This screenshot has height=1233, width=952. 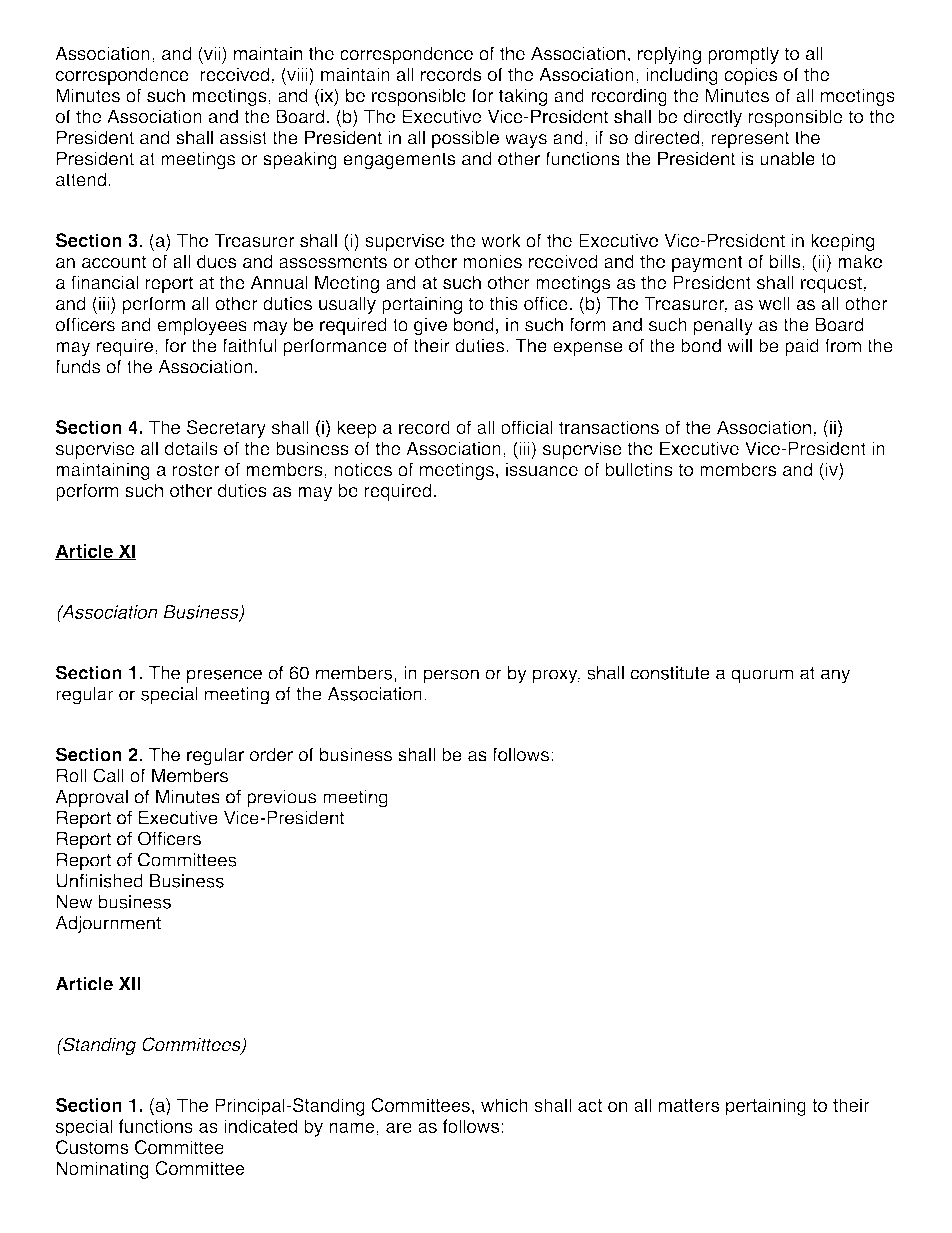 I want to click on taking, so click(x=523, y=97).
